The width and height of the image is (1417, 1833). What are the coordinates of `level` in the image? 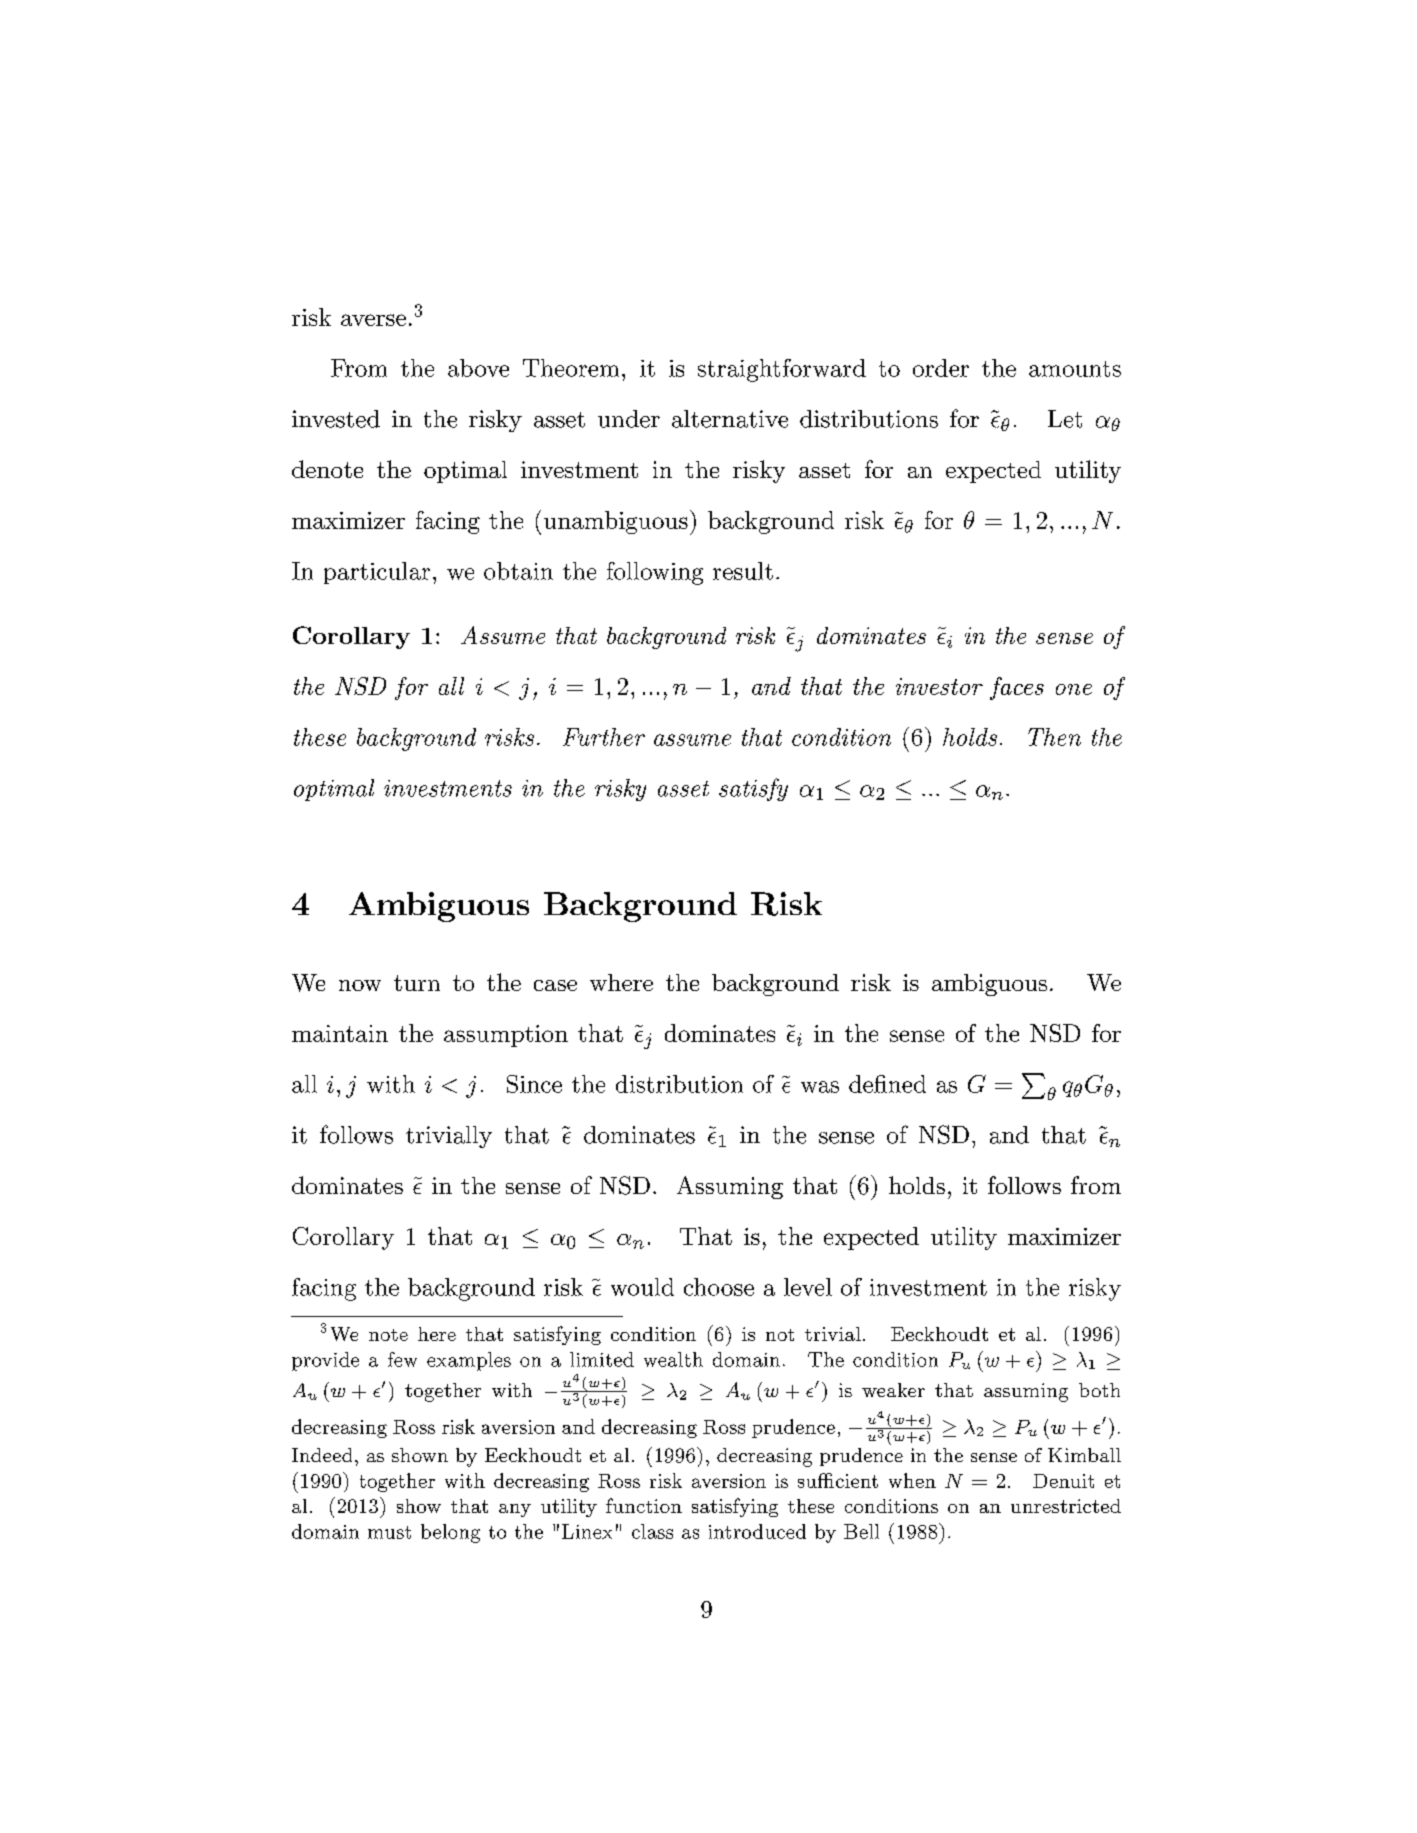 It's located at (808, 1287).
